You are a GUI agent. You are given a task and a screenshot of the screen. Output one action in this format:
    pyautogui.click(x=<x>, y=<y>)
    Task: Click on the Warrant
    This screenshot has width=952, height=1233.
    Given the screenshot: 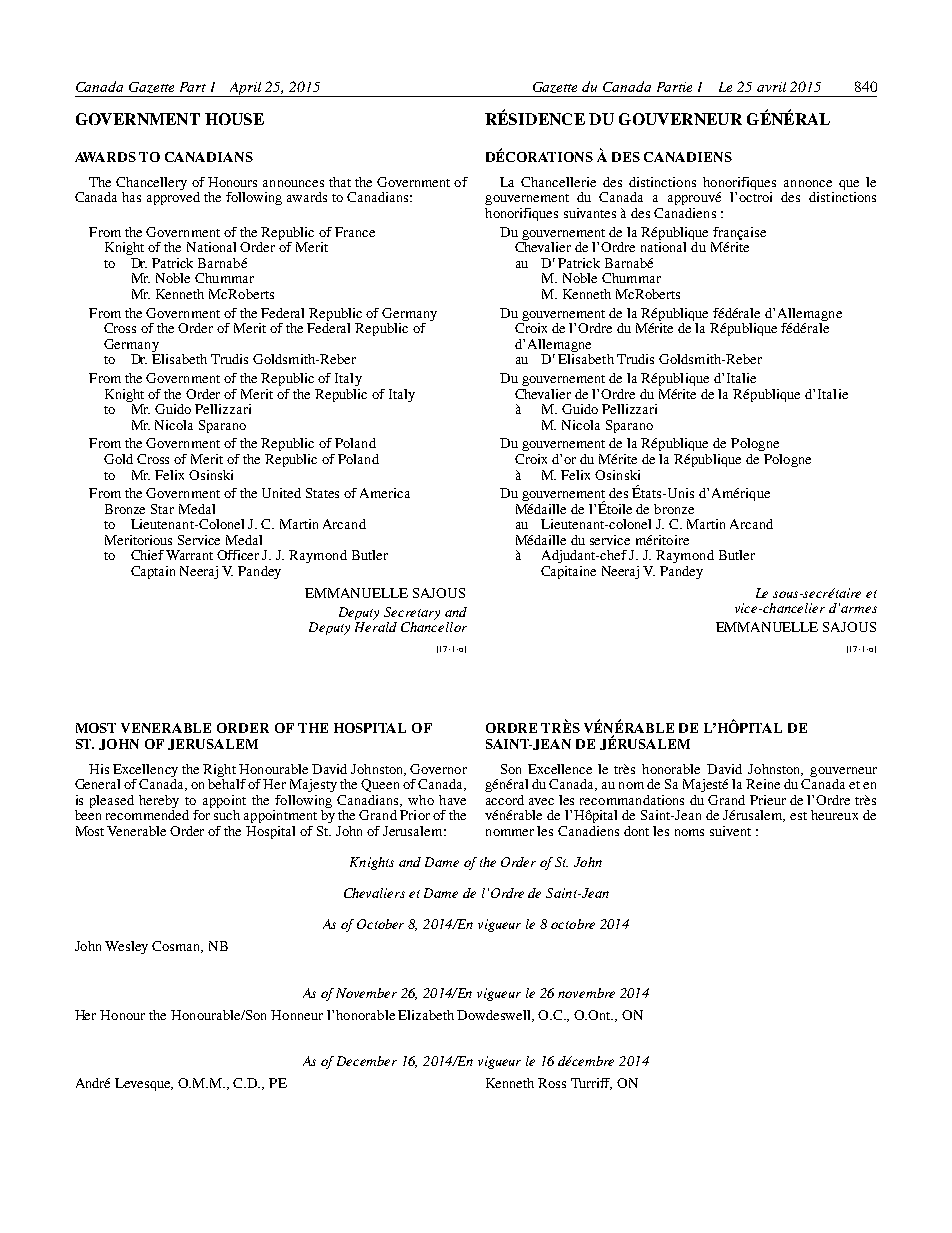 What is the action you would take?
    pyautogui.click(x=189, y=555)
